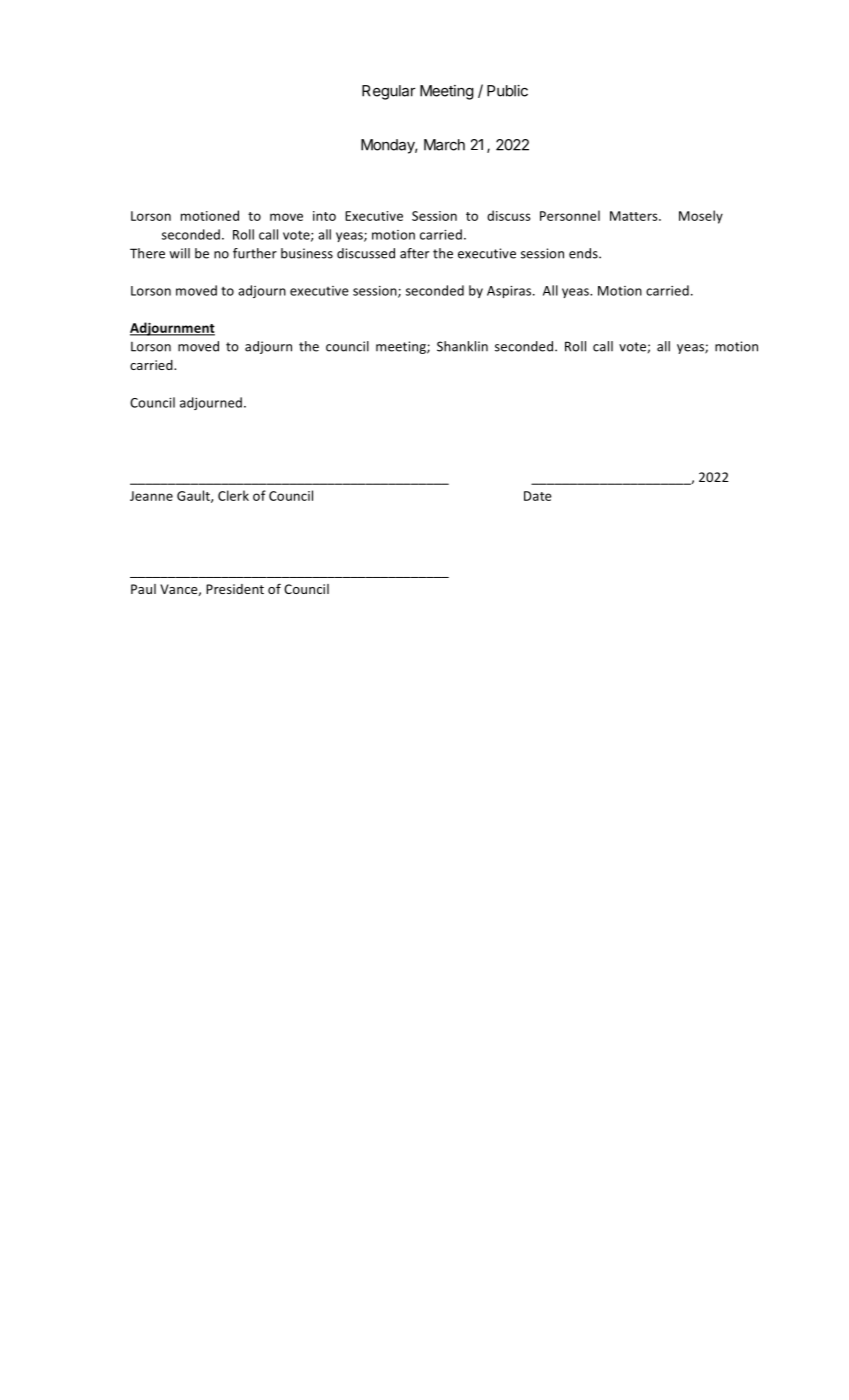  I want to click on Public, so click(507, 91).
